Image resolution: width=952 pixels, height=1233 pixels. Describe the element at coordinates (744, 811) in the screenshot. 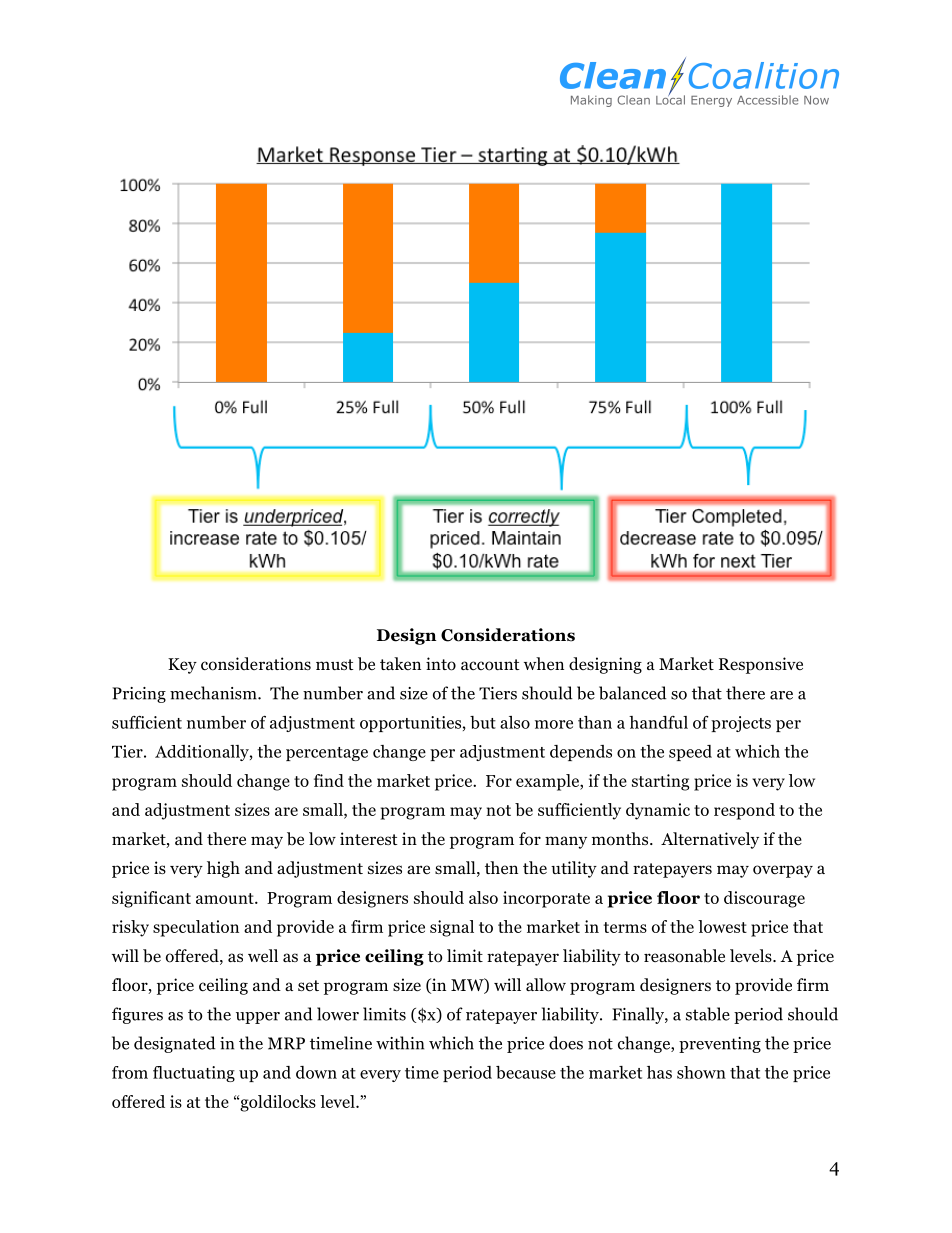

I see `respond` at that location.
